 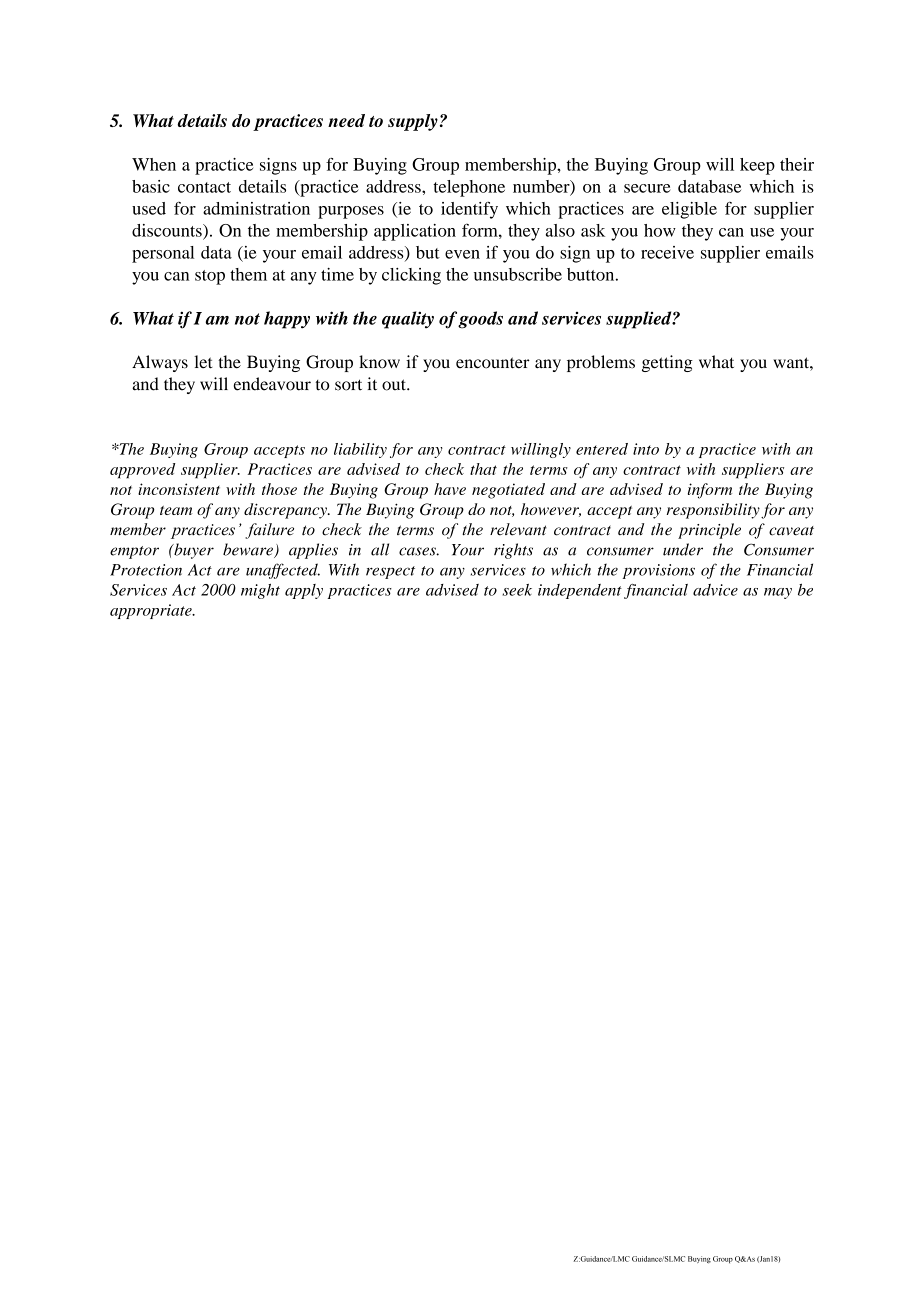 What do you see at coordinates (493, 363) in the screenshot?
I see `encounter` at bounding box center [493, 363].
